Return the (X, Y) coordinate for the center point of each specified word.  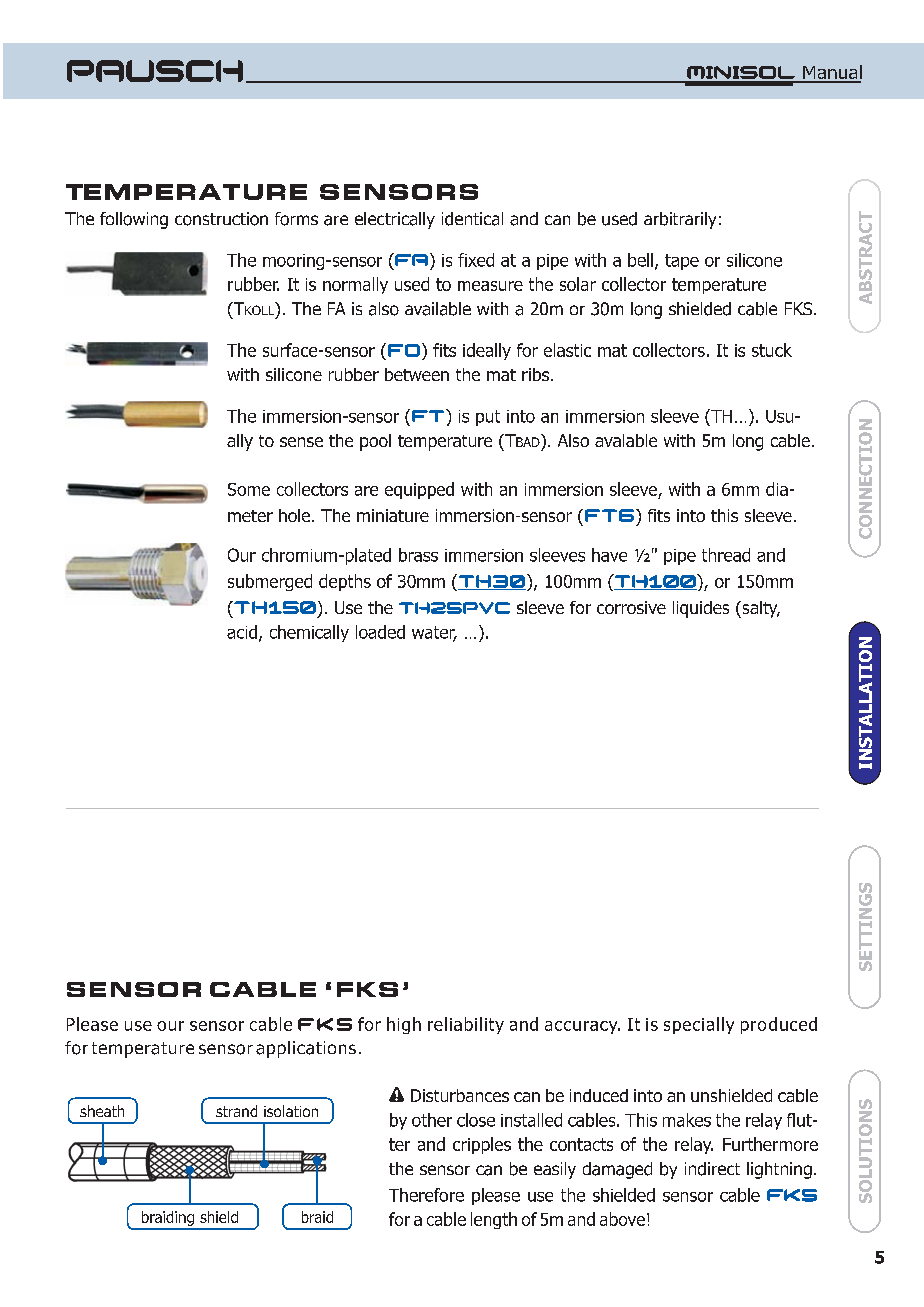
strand (236, 1111)
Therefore (426, 1195)
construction (221, 219)
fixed (476, 260)
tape (682, 262)
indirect (712, 1169)
